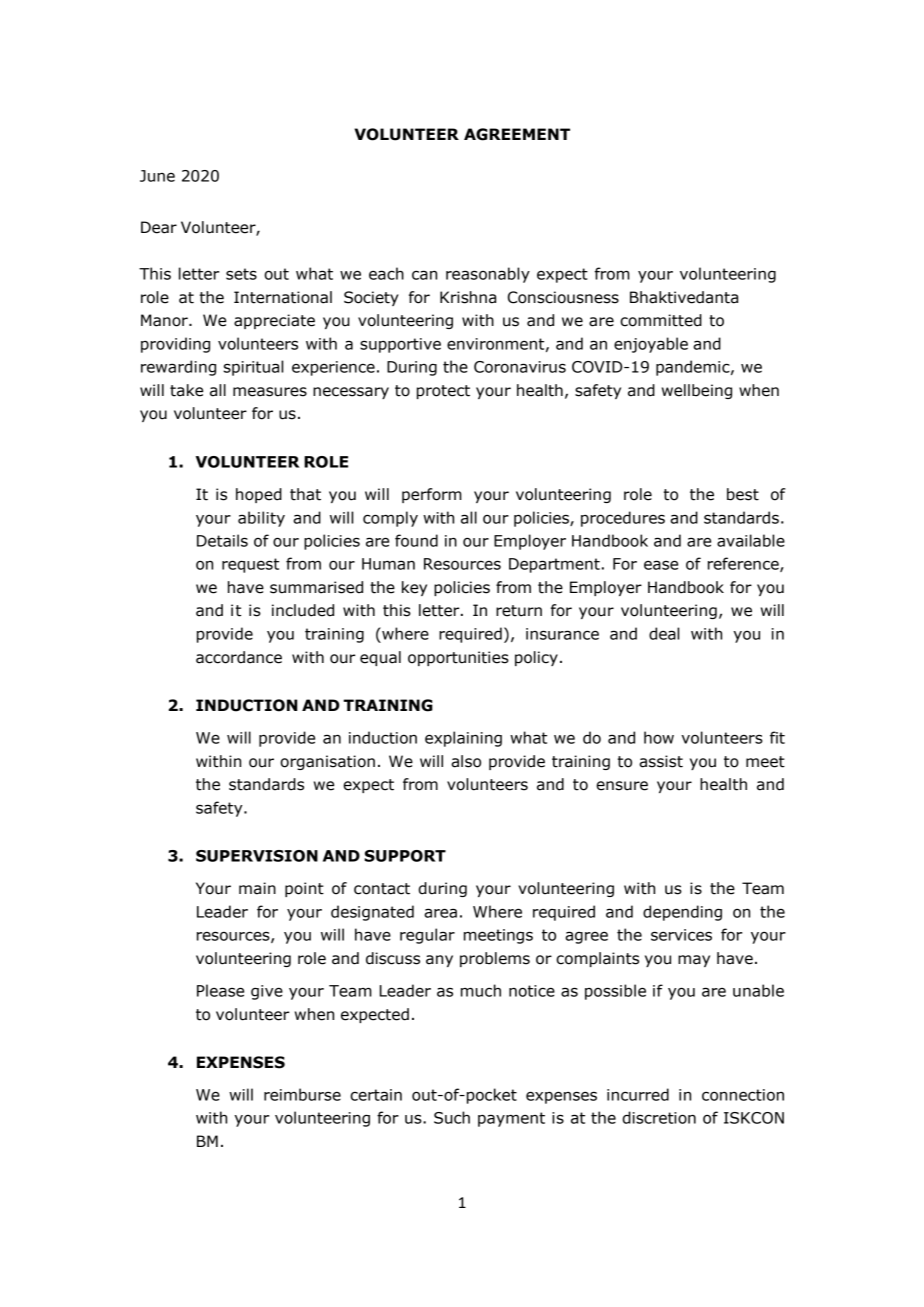 Image resolution: width=924 pixels, height=1307 pixels. Describe the element at coordinates (466, 761) in the screenshot. I see `also` at that location.
